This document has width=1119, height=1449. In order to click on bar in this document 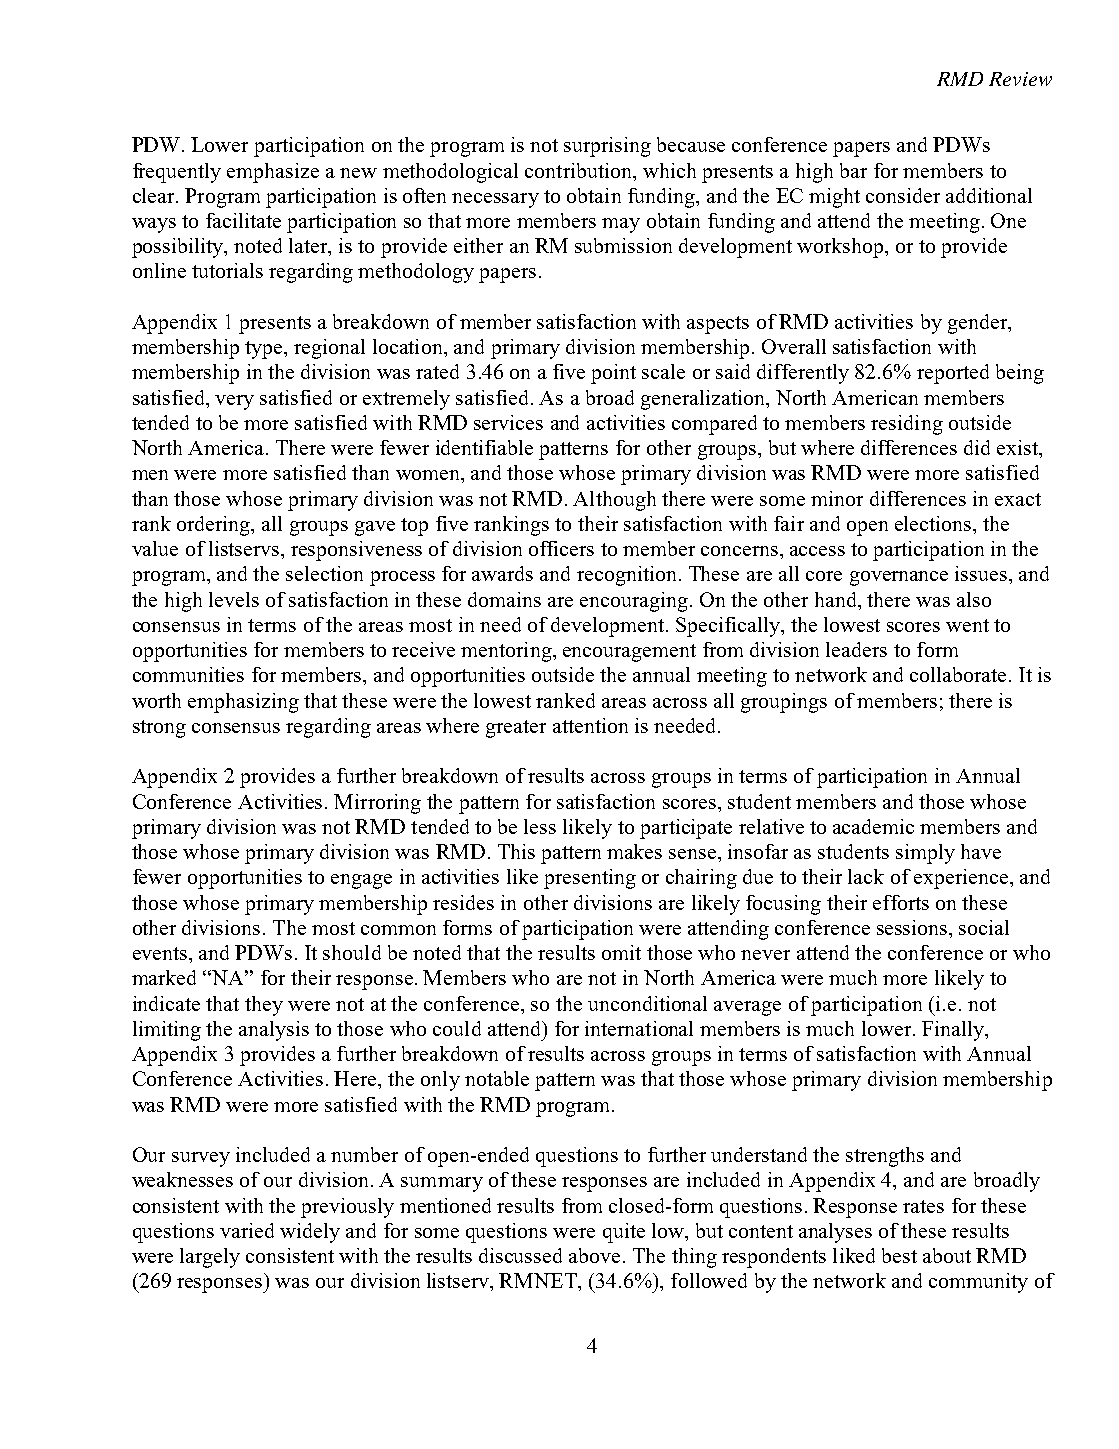, I will do `click(853, 170)`.
